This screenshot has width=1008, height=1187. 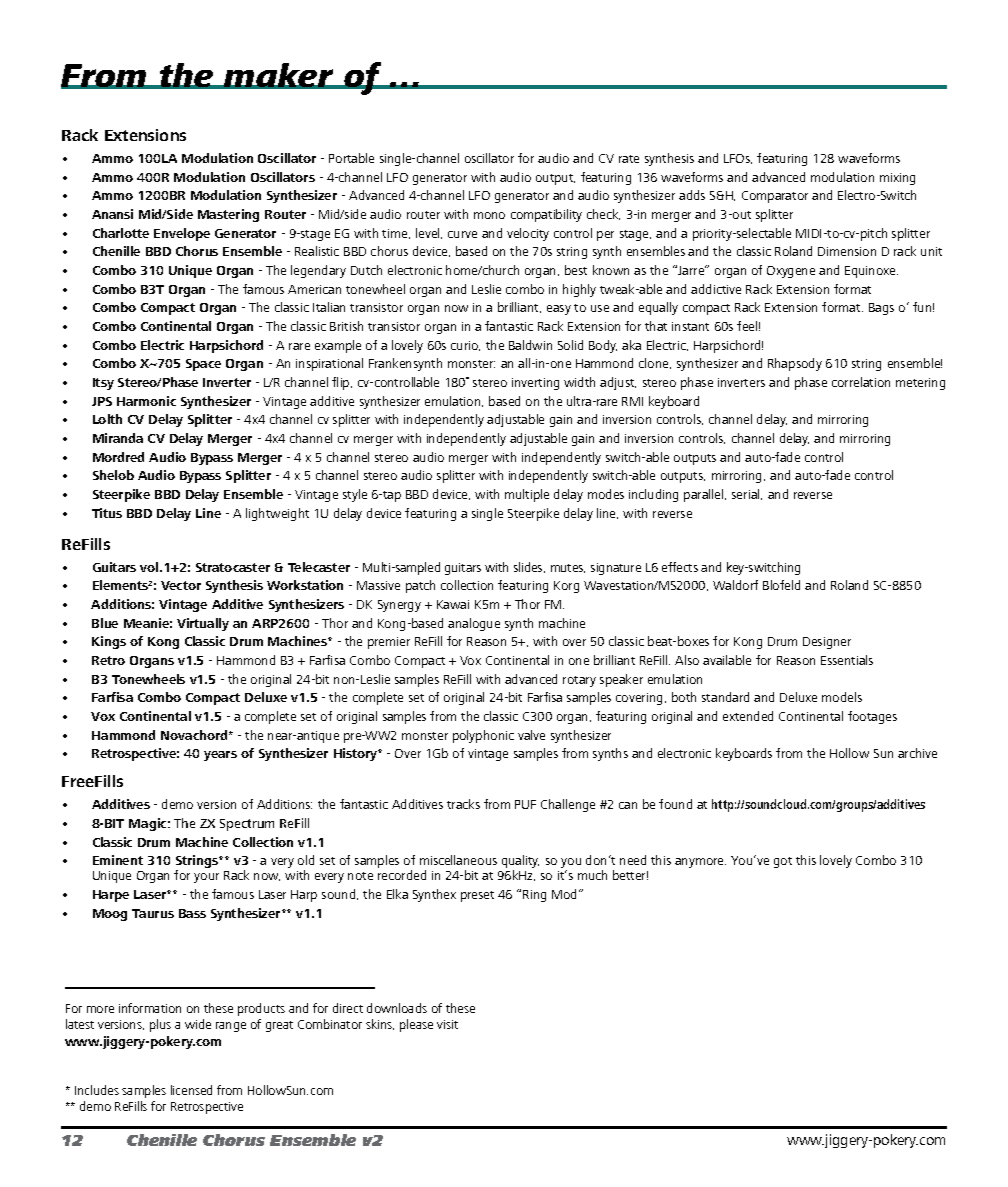 What do you see at coordinates (206, 878) in the screenshot?
I see `your` at bounding box center [206, 878].
